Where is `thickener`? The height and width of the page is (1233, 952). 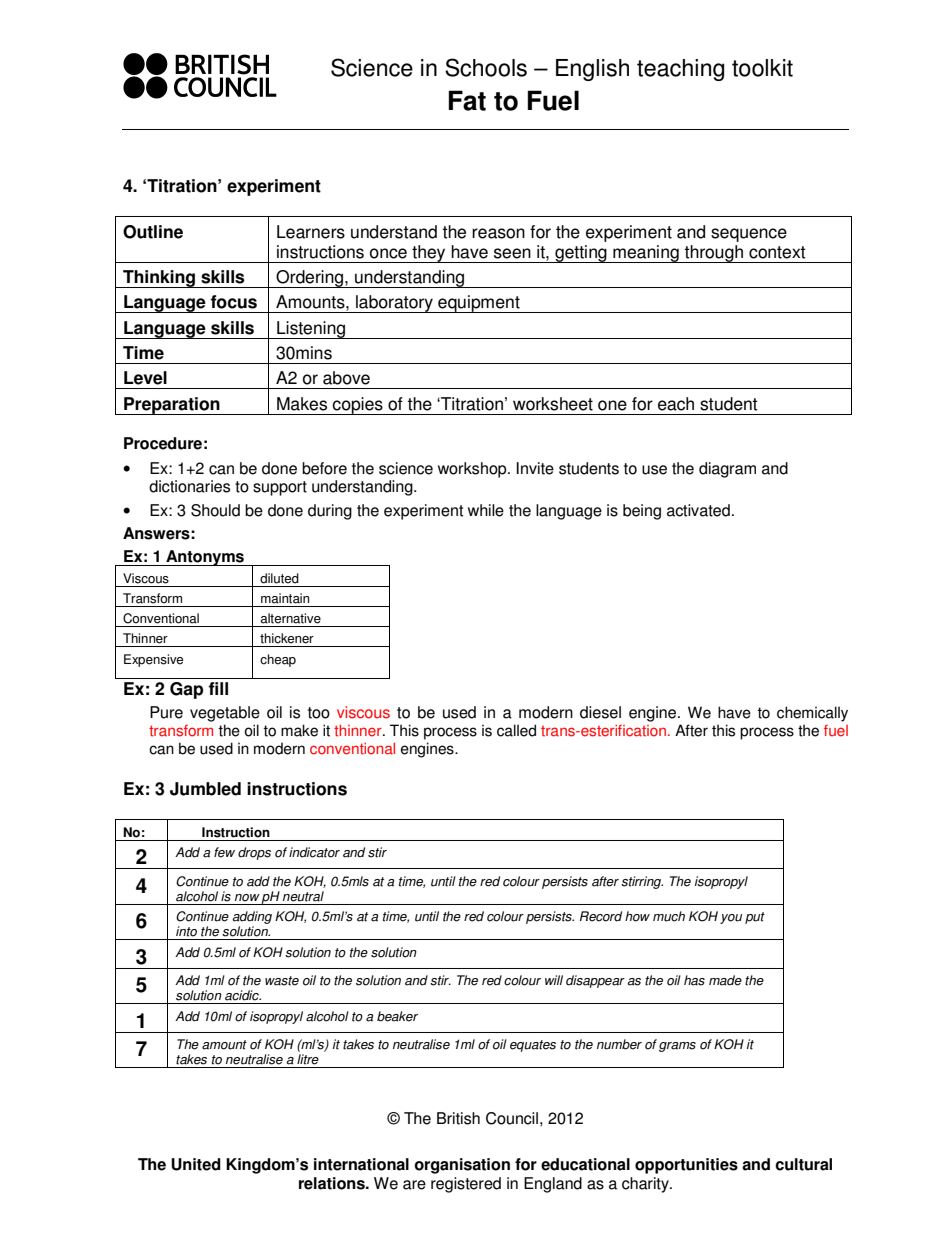
thickener is located at coordinates (287, 638).
